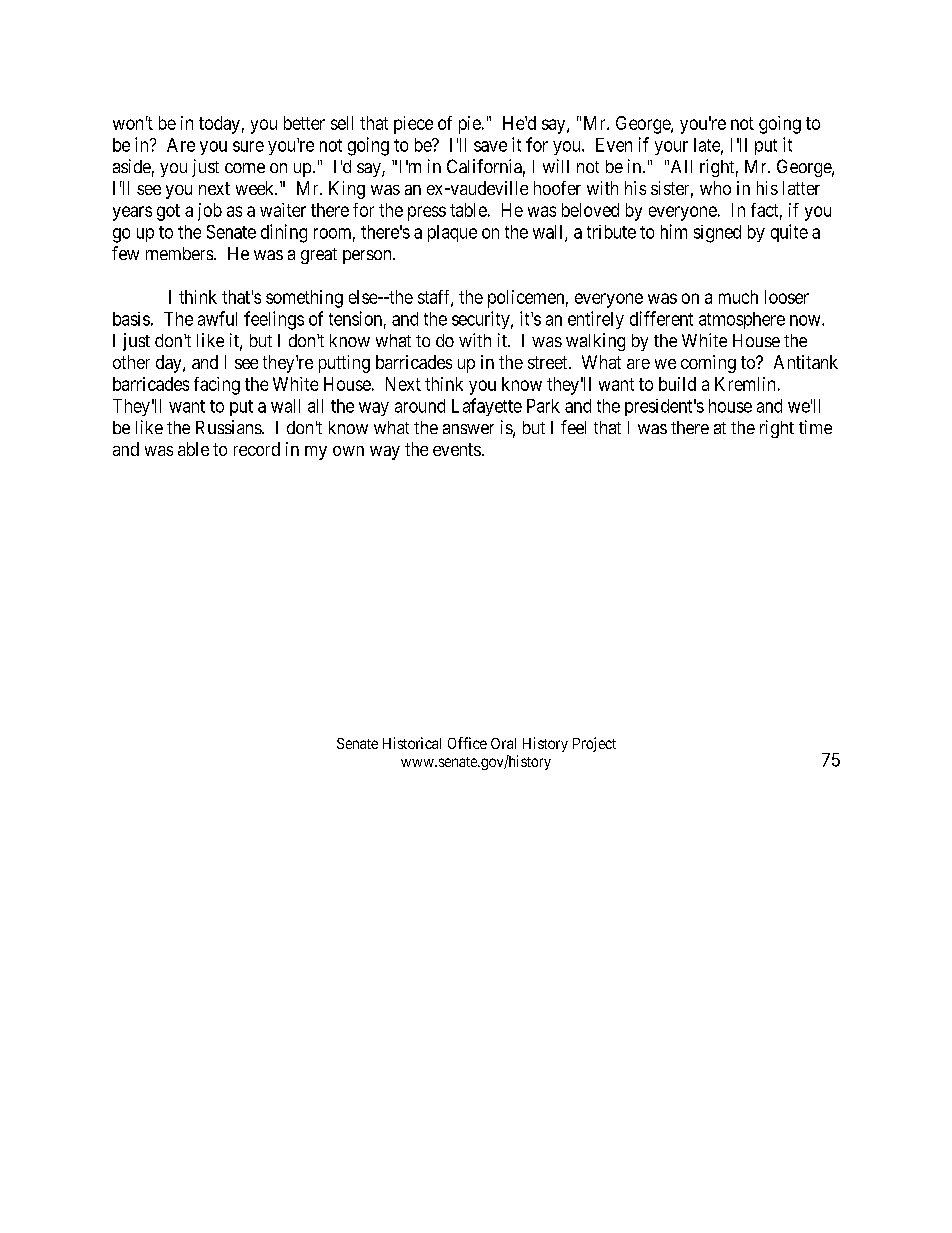  Describe the element at coordinates (219, 125) in the screenshot. I see `today` at that location.
